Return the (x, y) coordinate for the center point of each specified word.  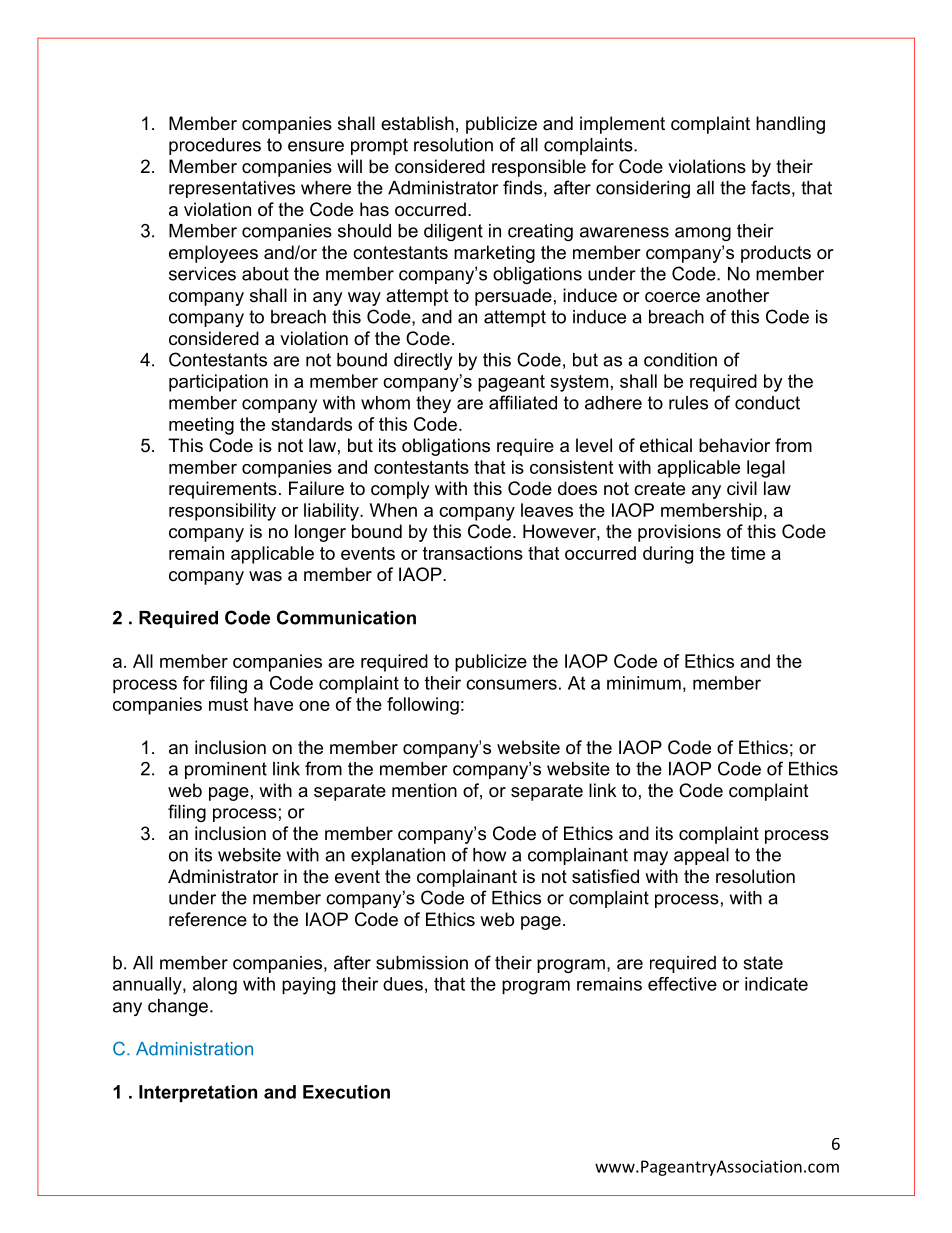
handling (790, 125)
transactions (473, 553)
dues (403, 984)
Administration (194, 1049)
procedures (215, 146)
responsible (539, 168)
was (265, 576)
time (748, 553)
